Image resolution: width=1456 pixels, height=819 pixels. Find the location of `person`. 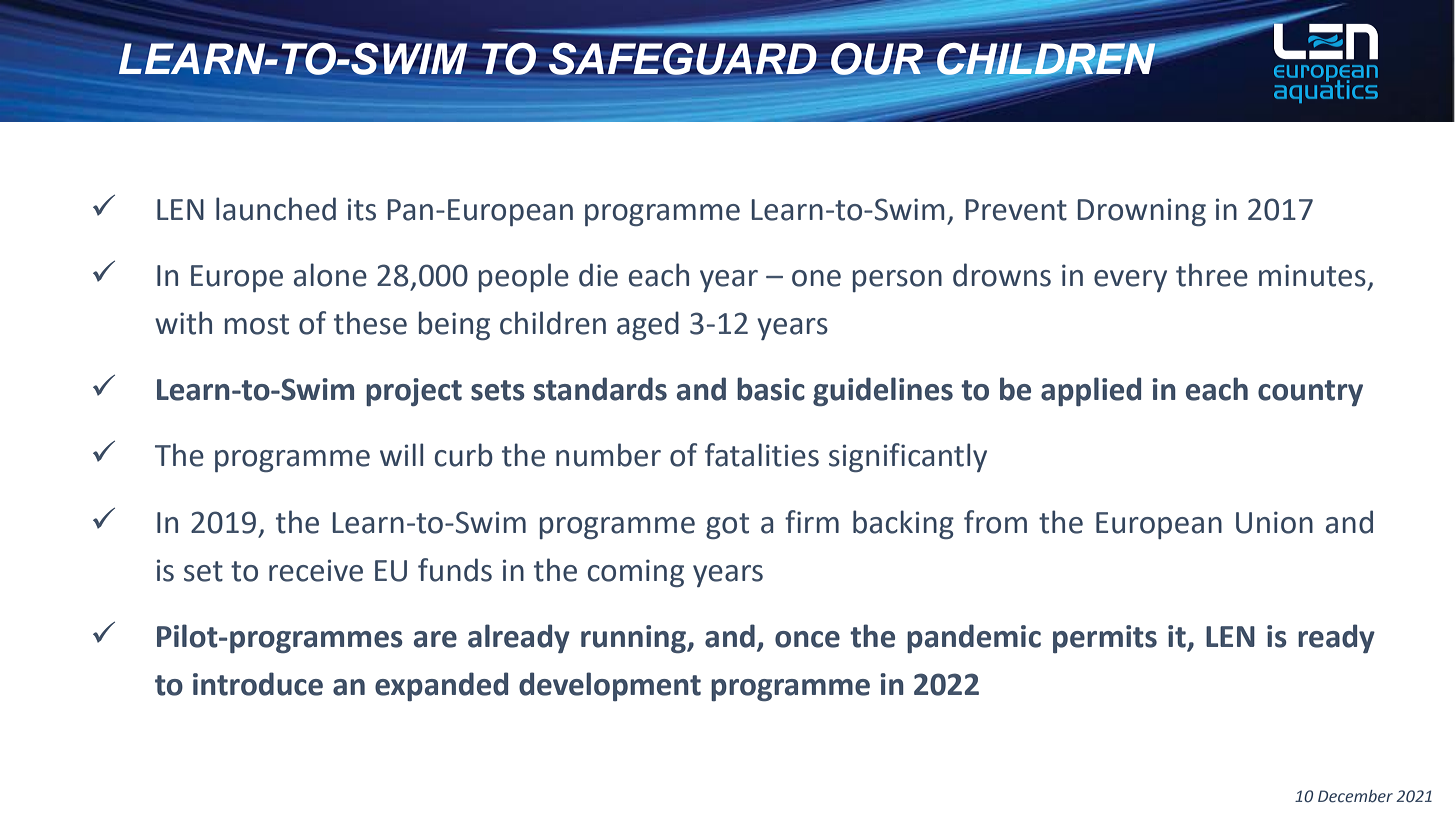

person is located at coordinates (897, 281).
